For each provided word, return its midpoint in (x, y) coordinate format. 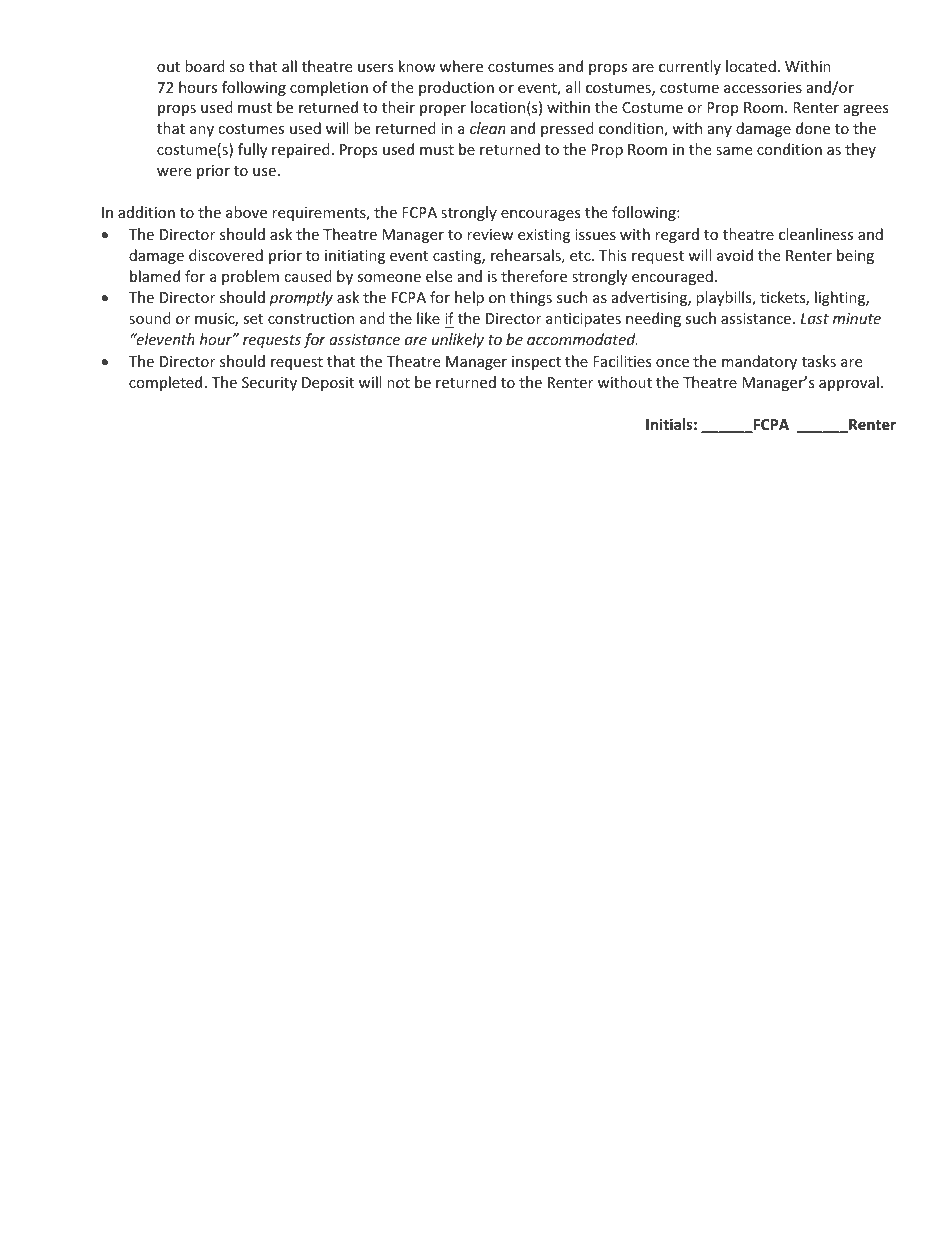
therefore (534, 276)
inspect (536, 363)
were (174, 172)
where (461, 66)
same (734, 151)
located (751, 66)
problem (250, 277)
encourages (541, 215)
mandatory (759, 362)
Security (269, 384)
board (205, 66)
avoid (735, 255)
